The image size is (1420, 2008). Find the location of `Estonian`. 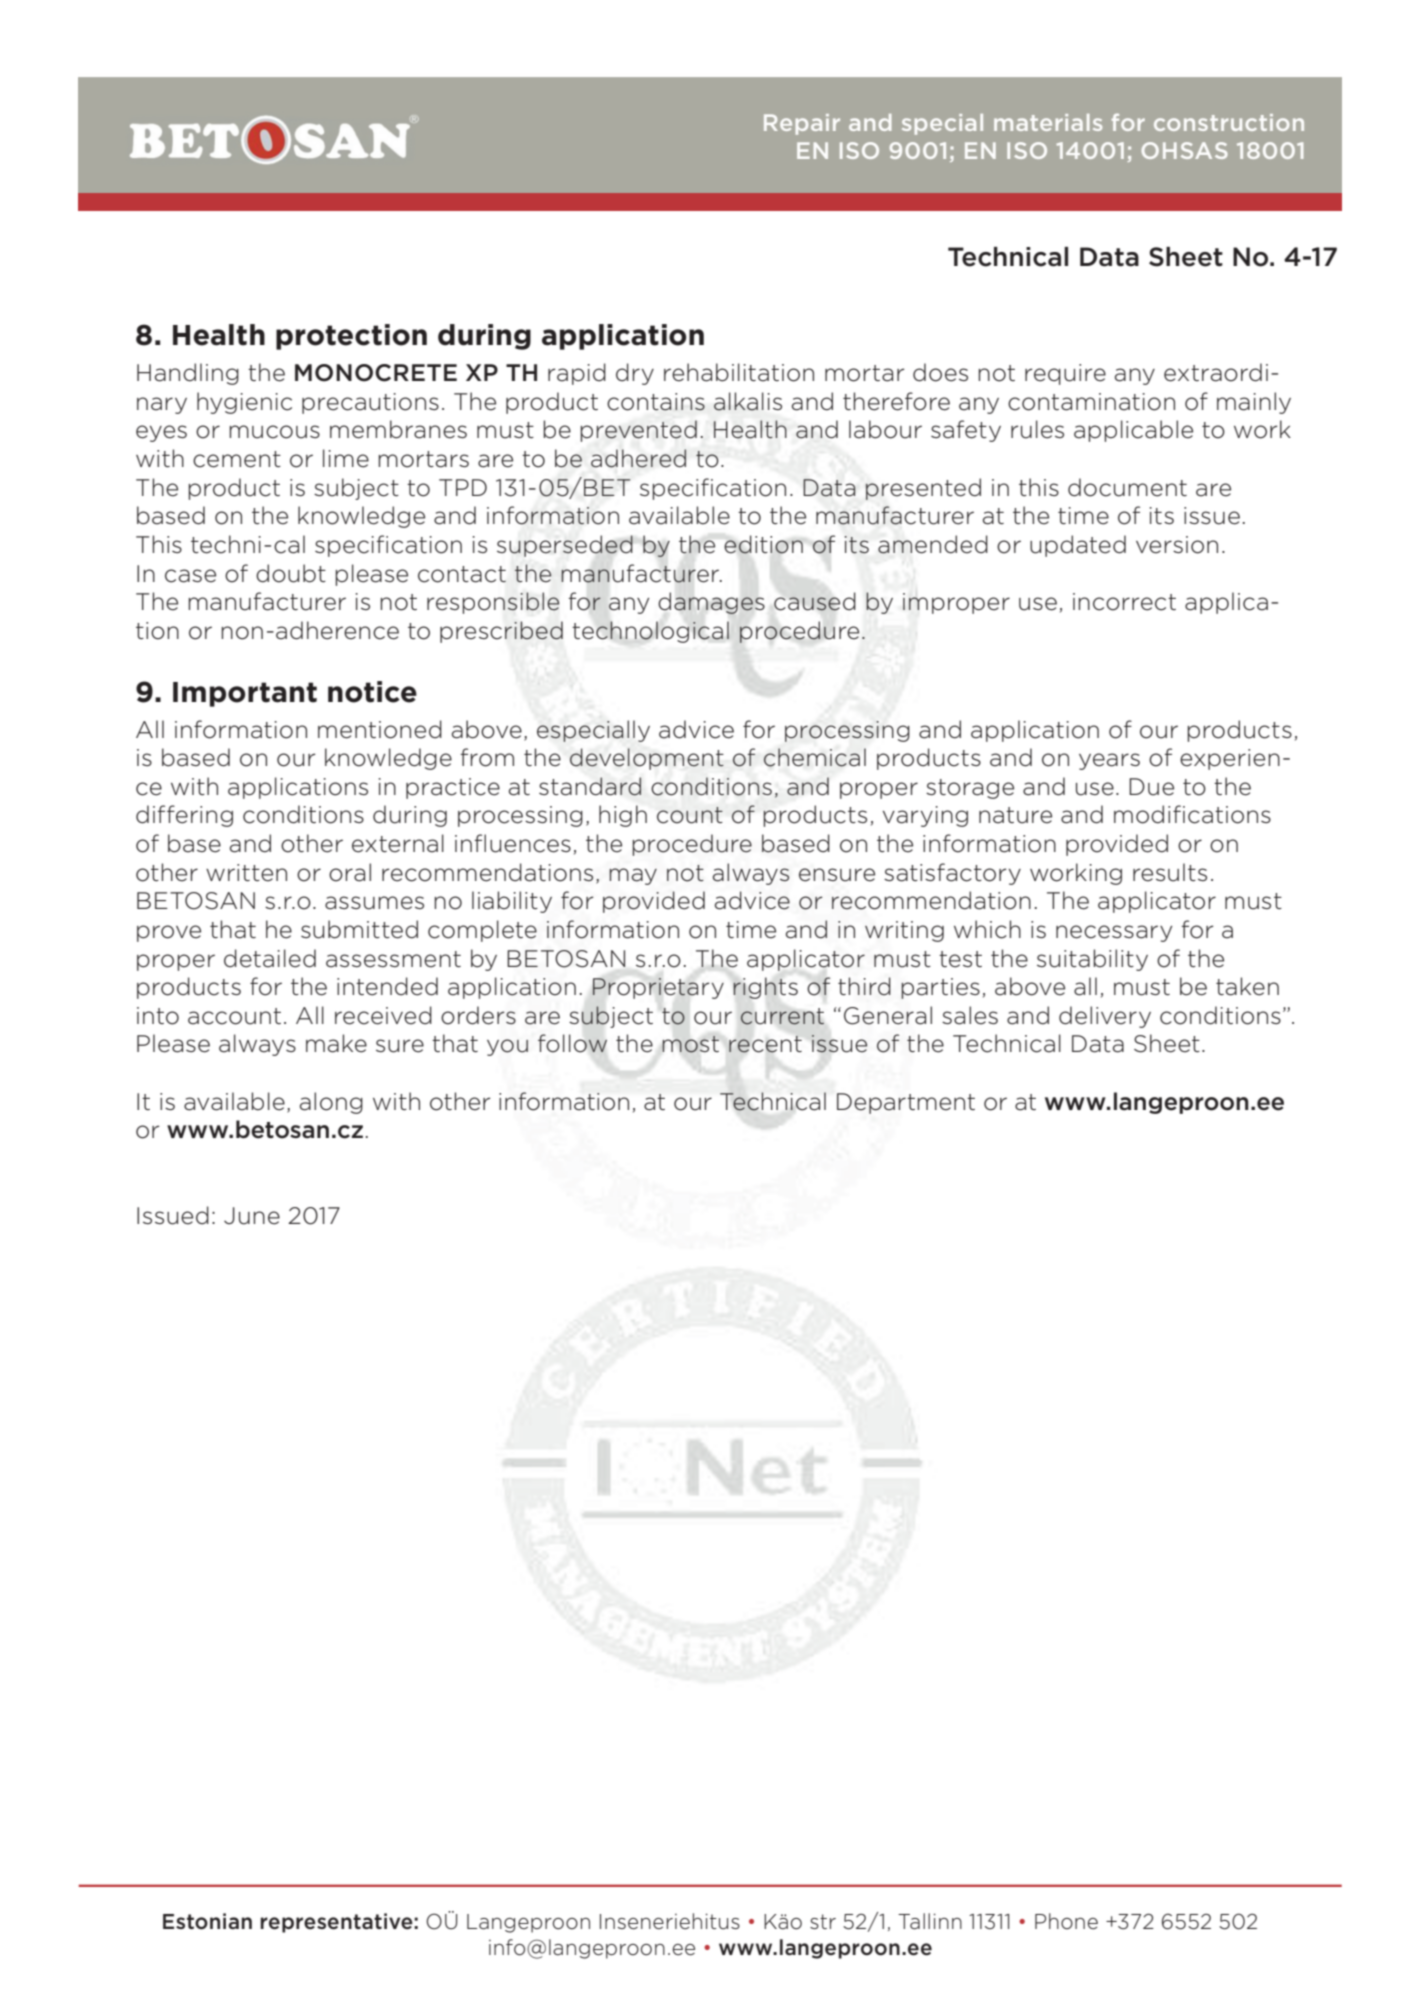

Estonian is located at coordinates (207, 1921).
